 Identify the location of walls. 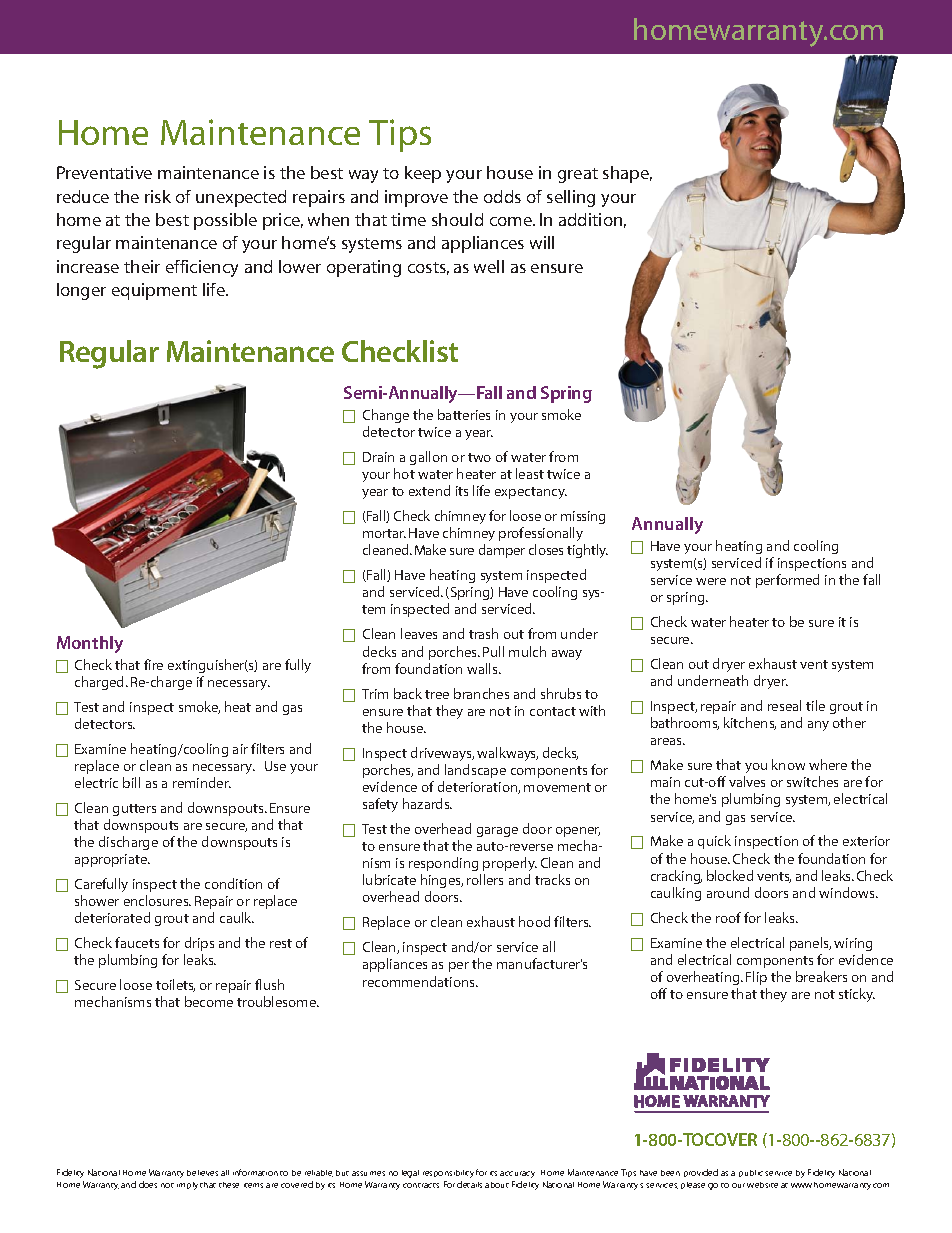
(483, 668).
